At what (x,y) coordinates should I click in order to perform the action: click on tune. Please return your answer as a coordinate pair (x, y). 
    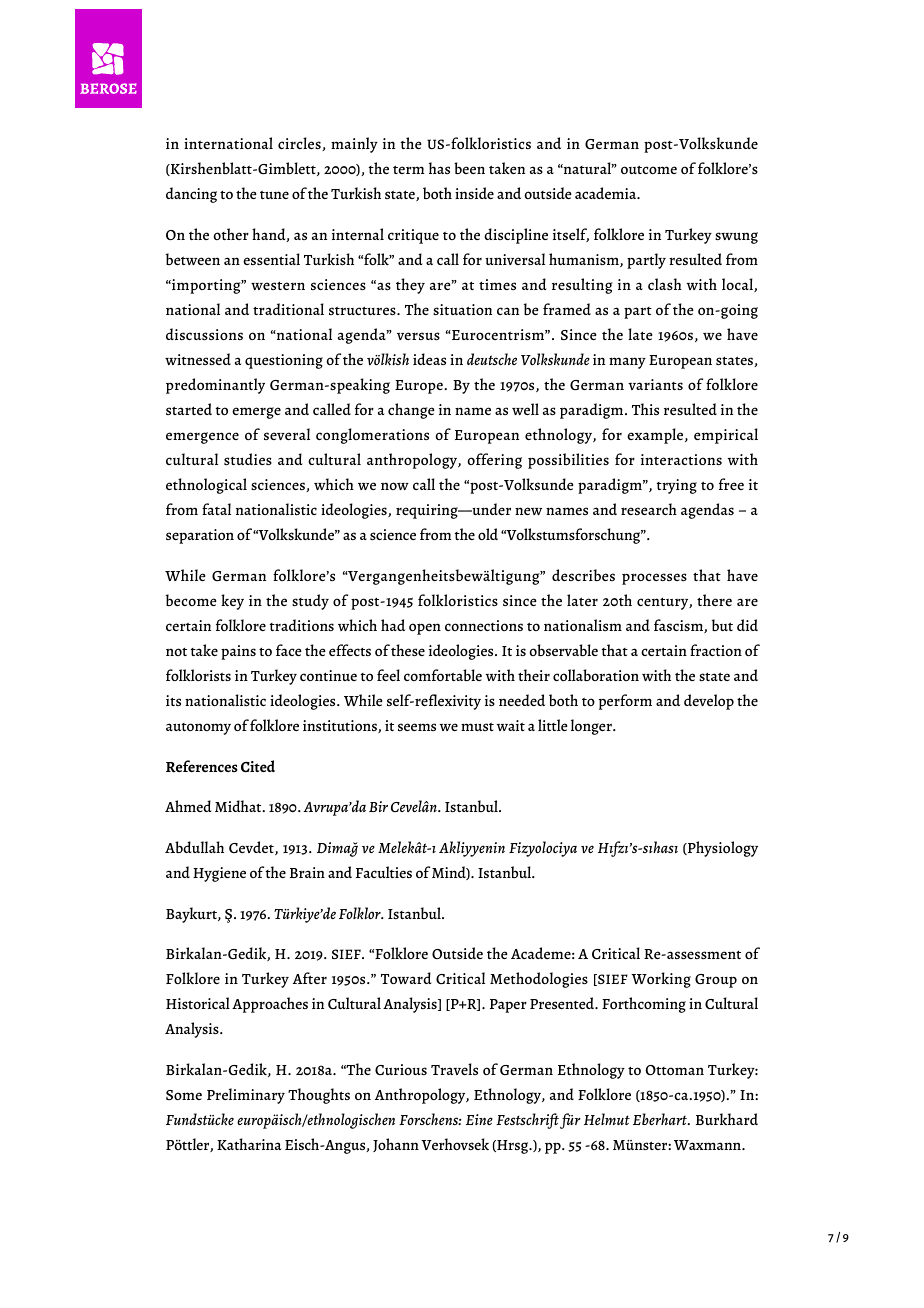
    Looking at the image, I should click on (274, 194).
